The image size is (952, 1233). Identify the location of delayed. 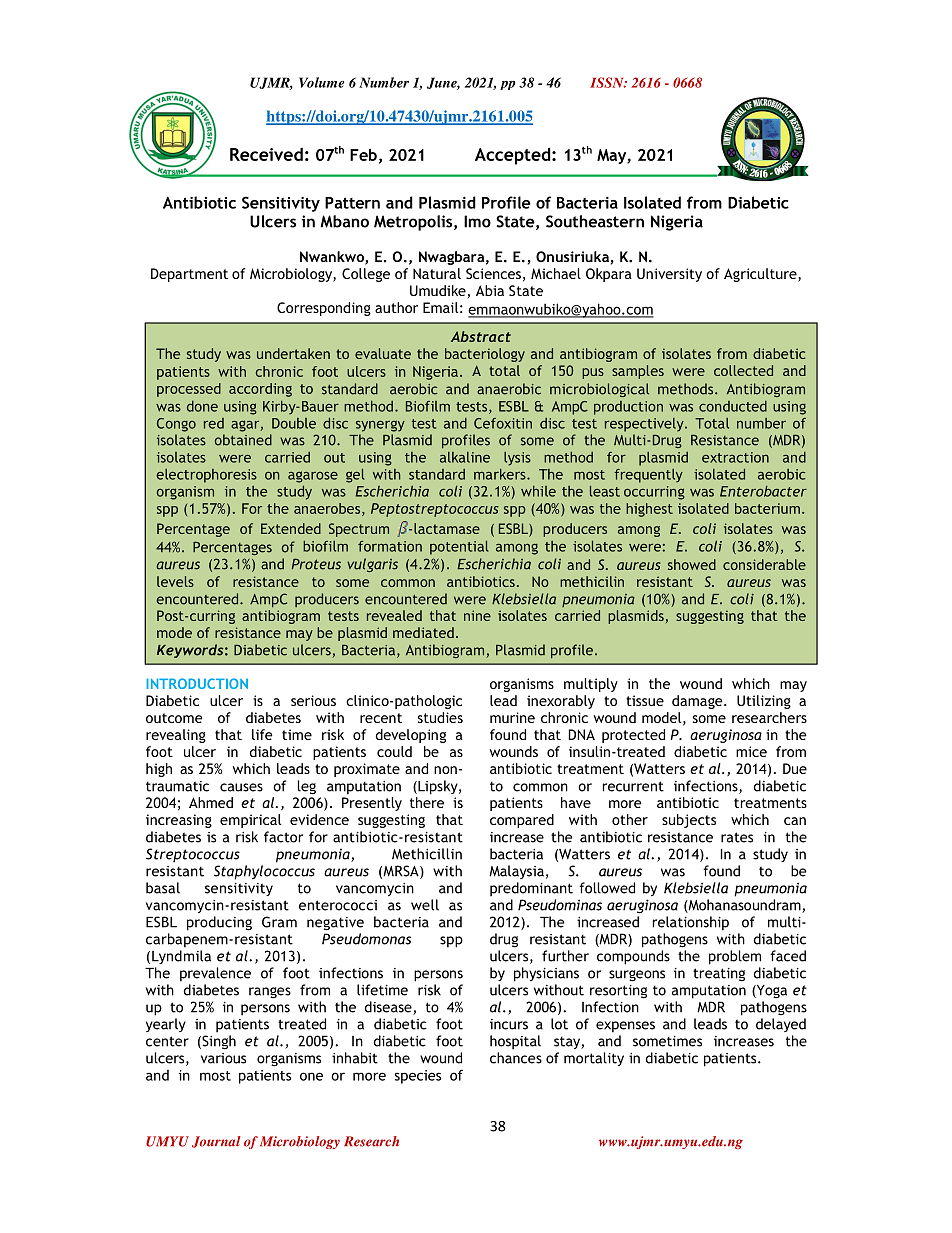
(781, 1025).
